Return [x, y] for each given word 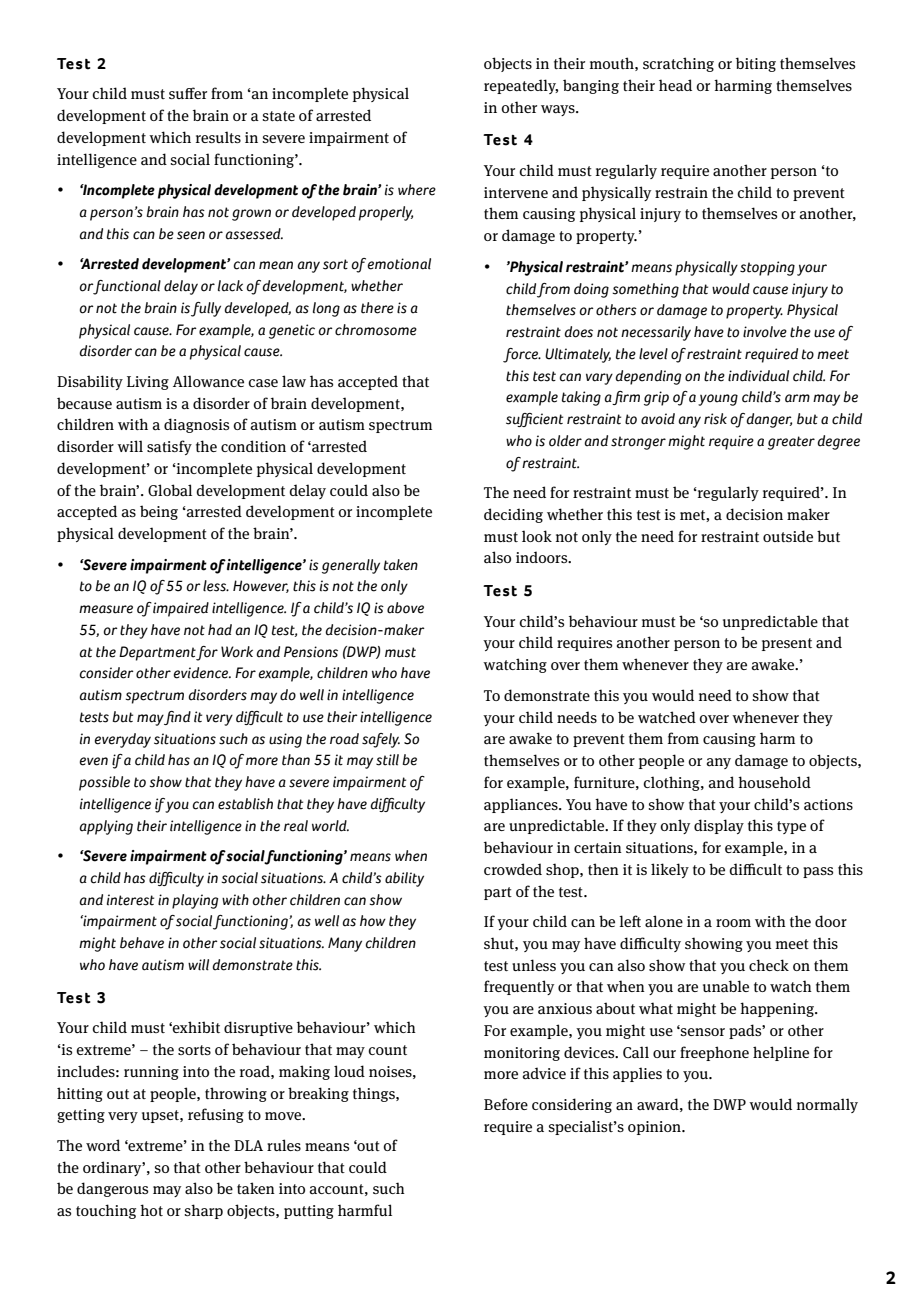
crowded [513, 869]
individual [758, 376]
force [521, 355]
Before [506, 1104]
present [787, 644]
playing [195, 901]
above [405, 608]
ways [559, 110]
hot [151, 1210]
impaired [181, 609]
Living [148, 383]
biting [756, 64]
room [733, 923]
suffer [188, 93]
